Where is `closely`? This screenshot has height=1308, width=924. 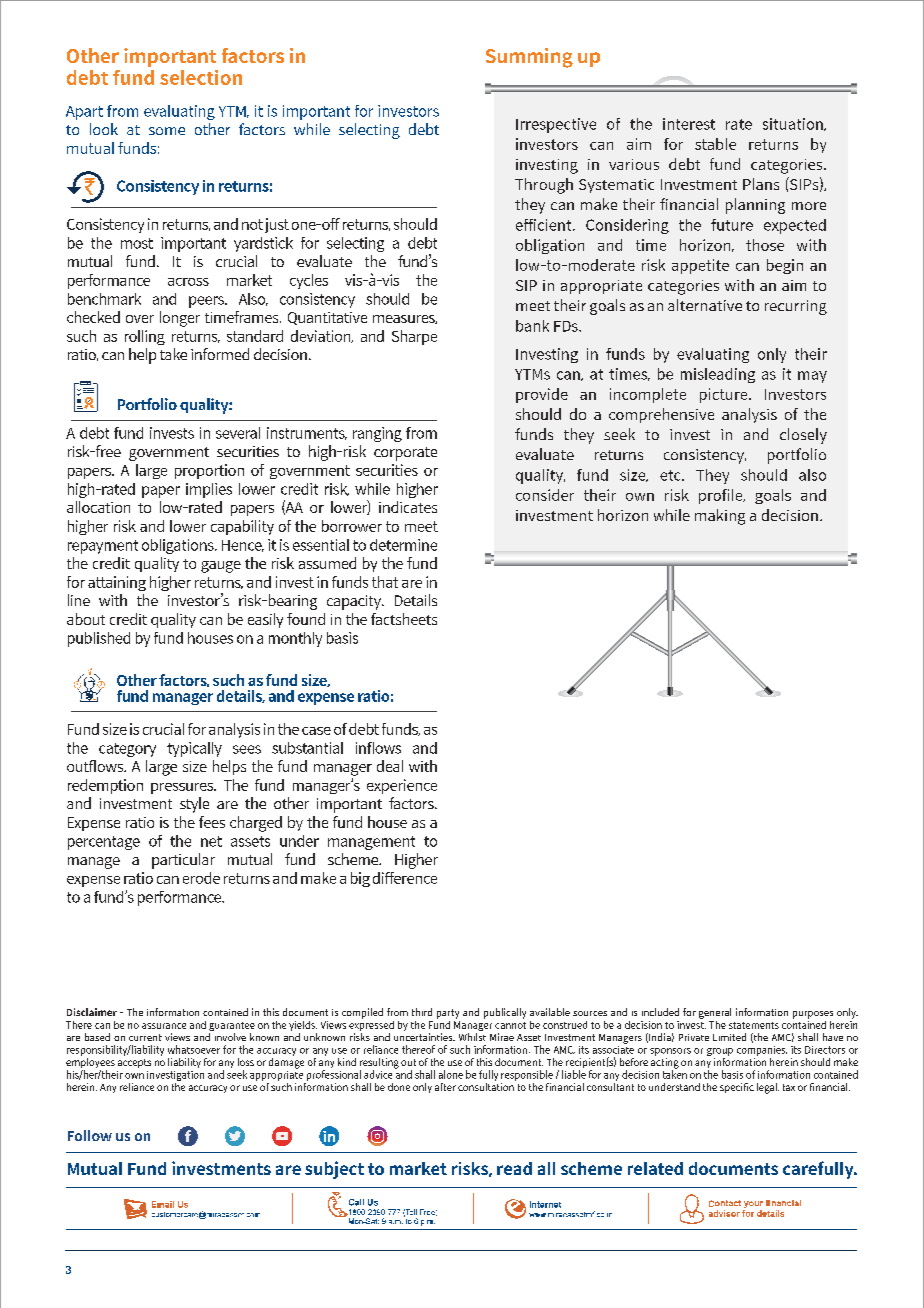
closely is located at coordinates (803, 436).
